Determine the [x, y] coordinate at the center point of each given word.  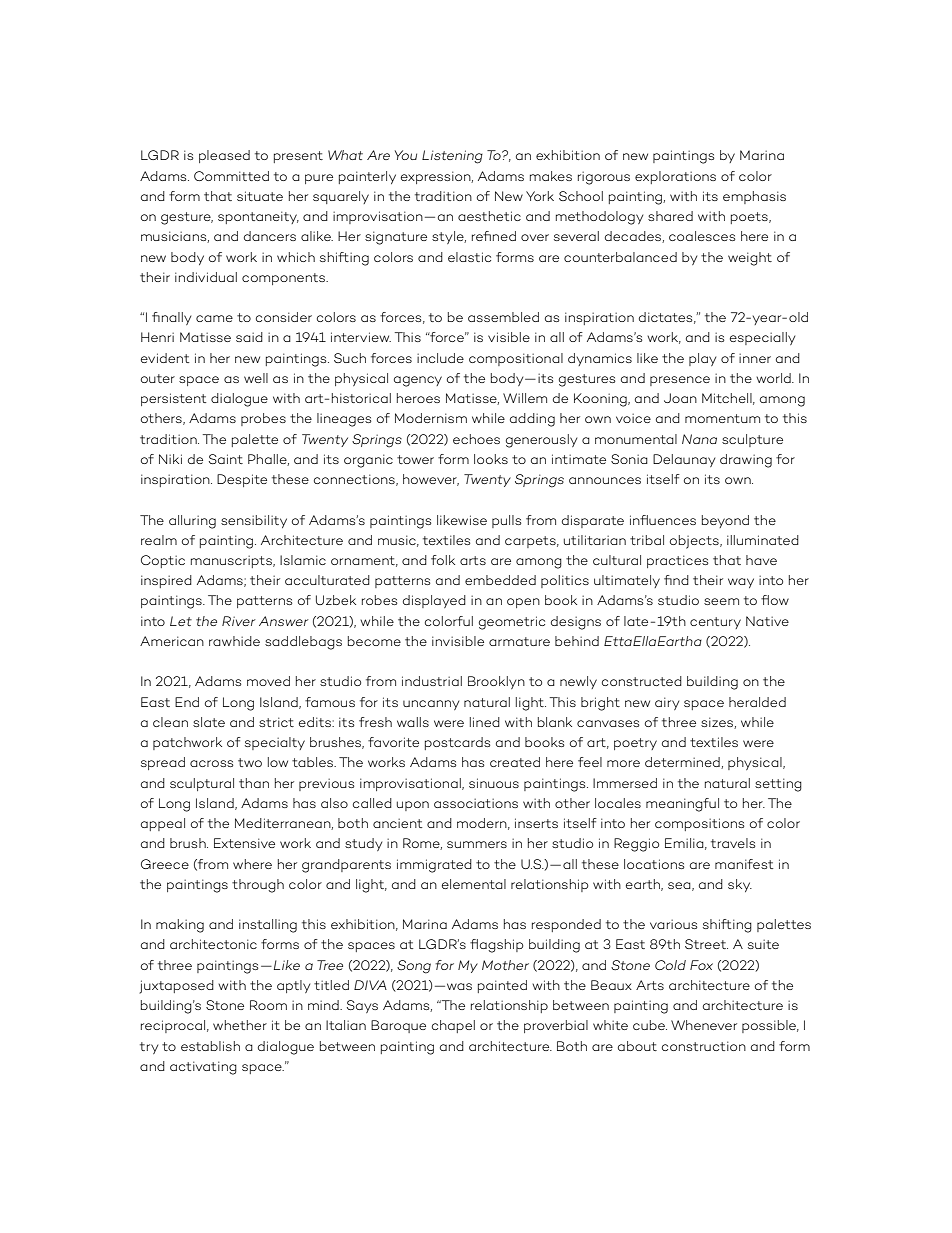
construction [704, 1046]
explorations [675, 177]
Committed [231, 176]
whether [240, 1025]
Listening [452, 157]
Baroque [398, 1026]
